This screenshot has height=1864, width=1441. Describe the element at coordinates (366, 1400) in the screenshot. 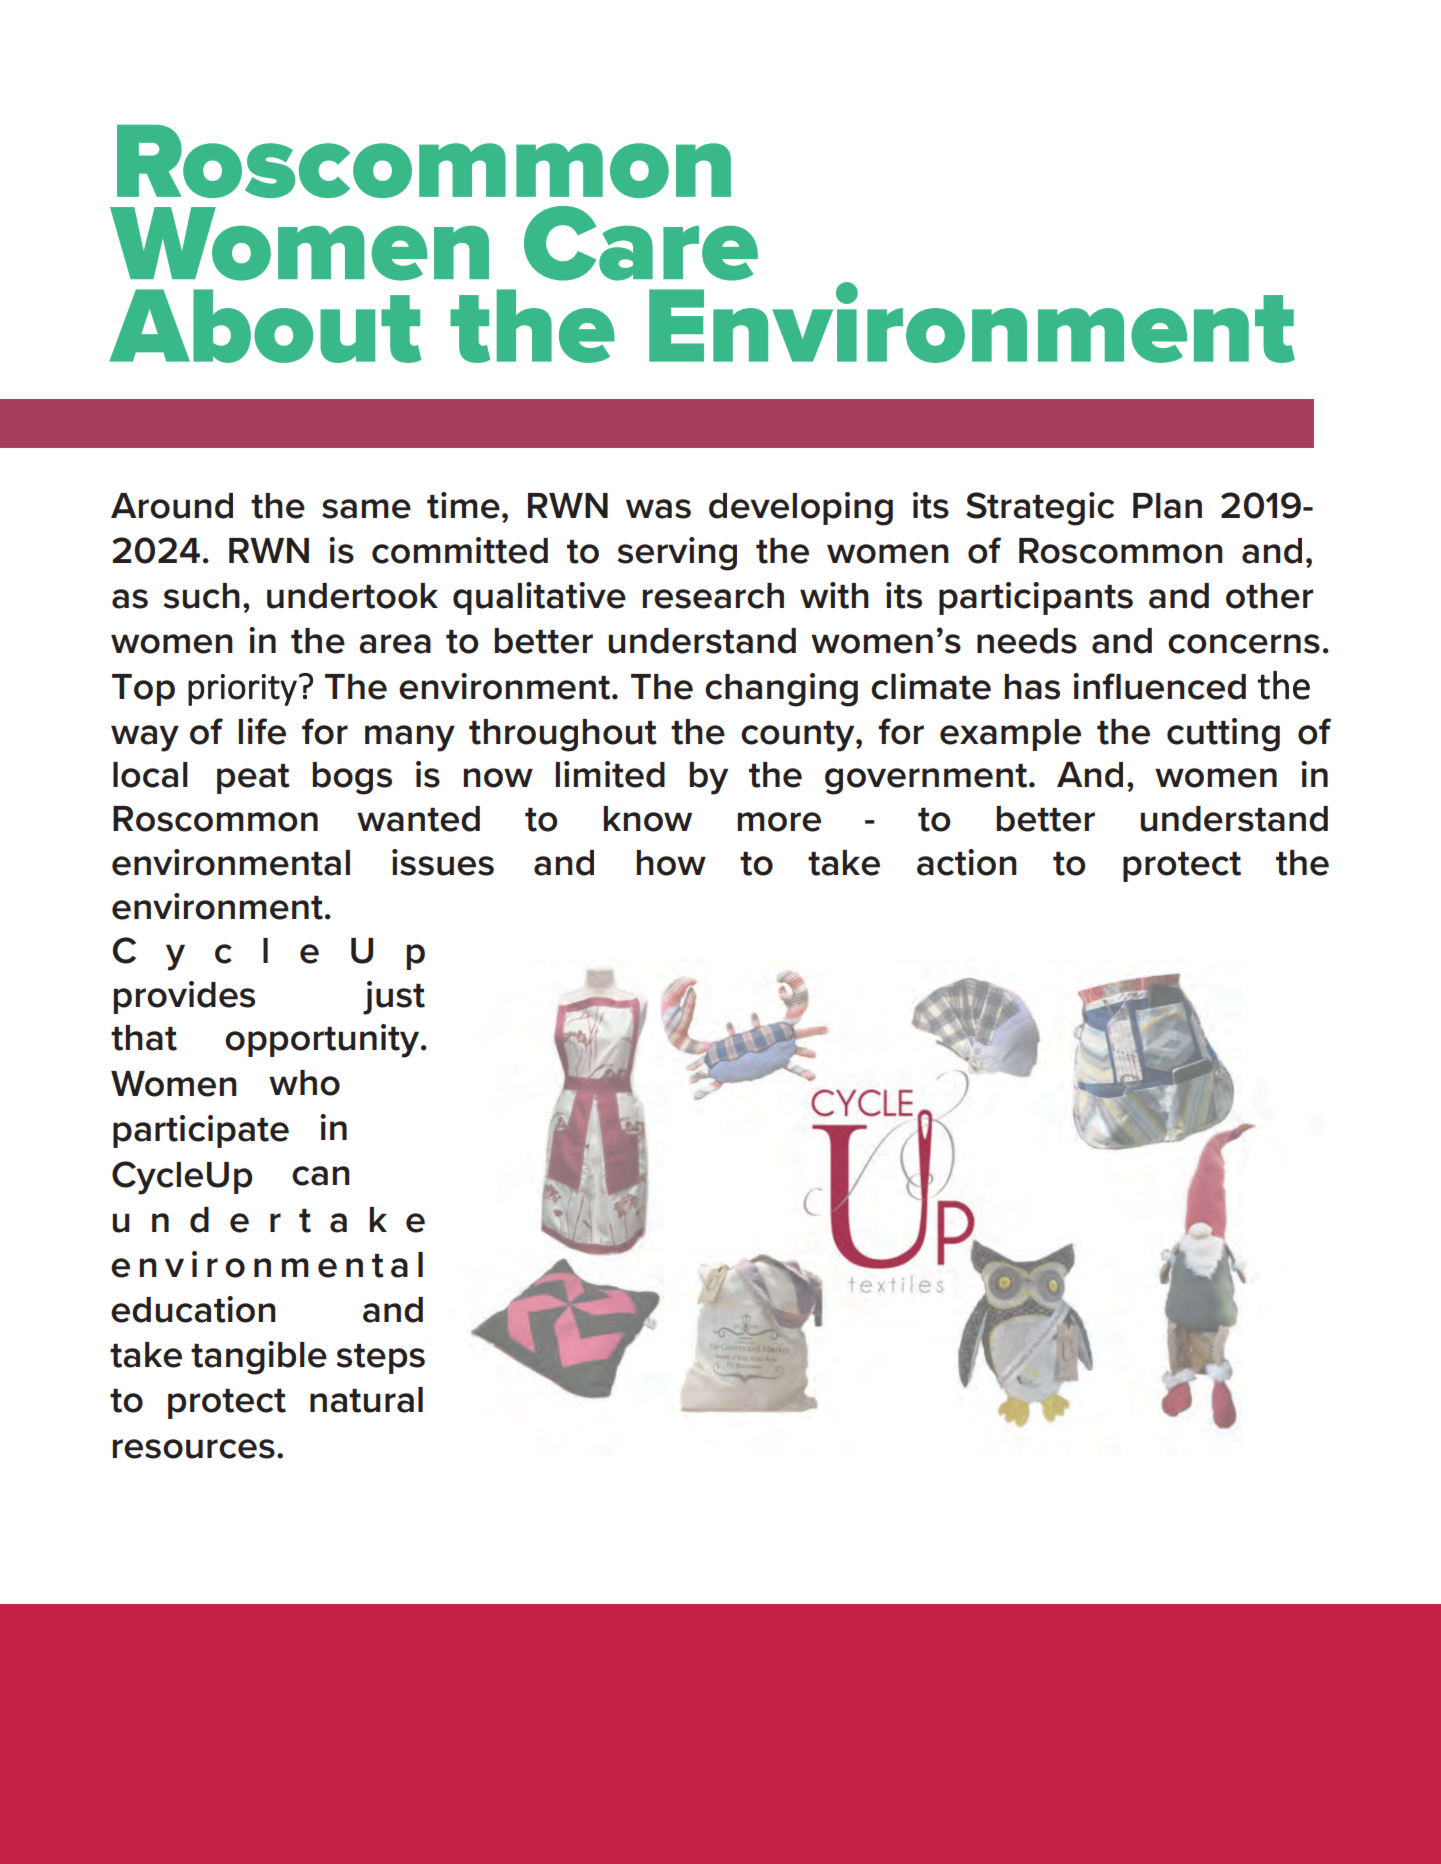

I see `natural` at that location.
